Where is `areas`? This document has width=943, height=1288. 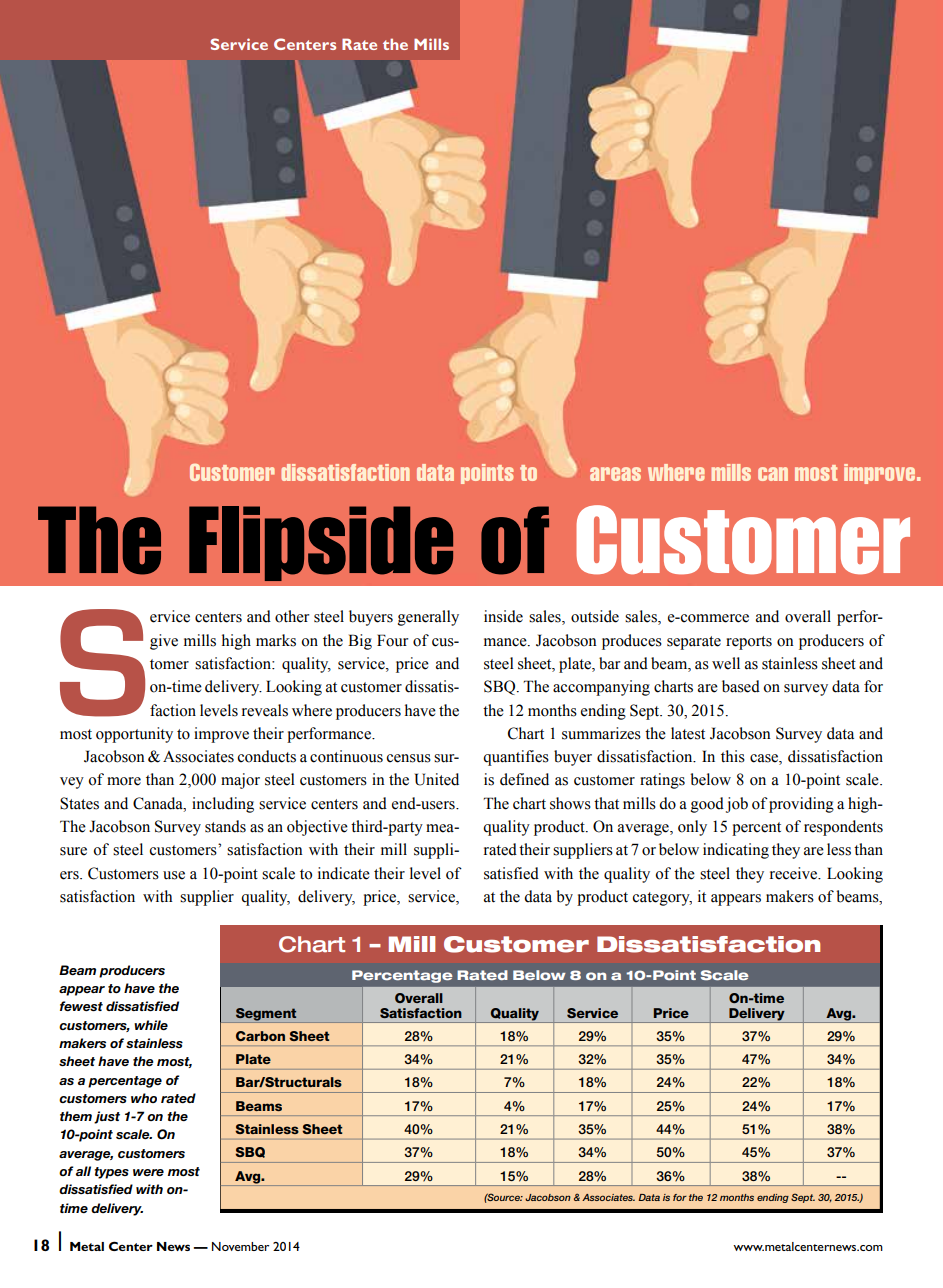
areas is located at coordinates (615, 474).
